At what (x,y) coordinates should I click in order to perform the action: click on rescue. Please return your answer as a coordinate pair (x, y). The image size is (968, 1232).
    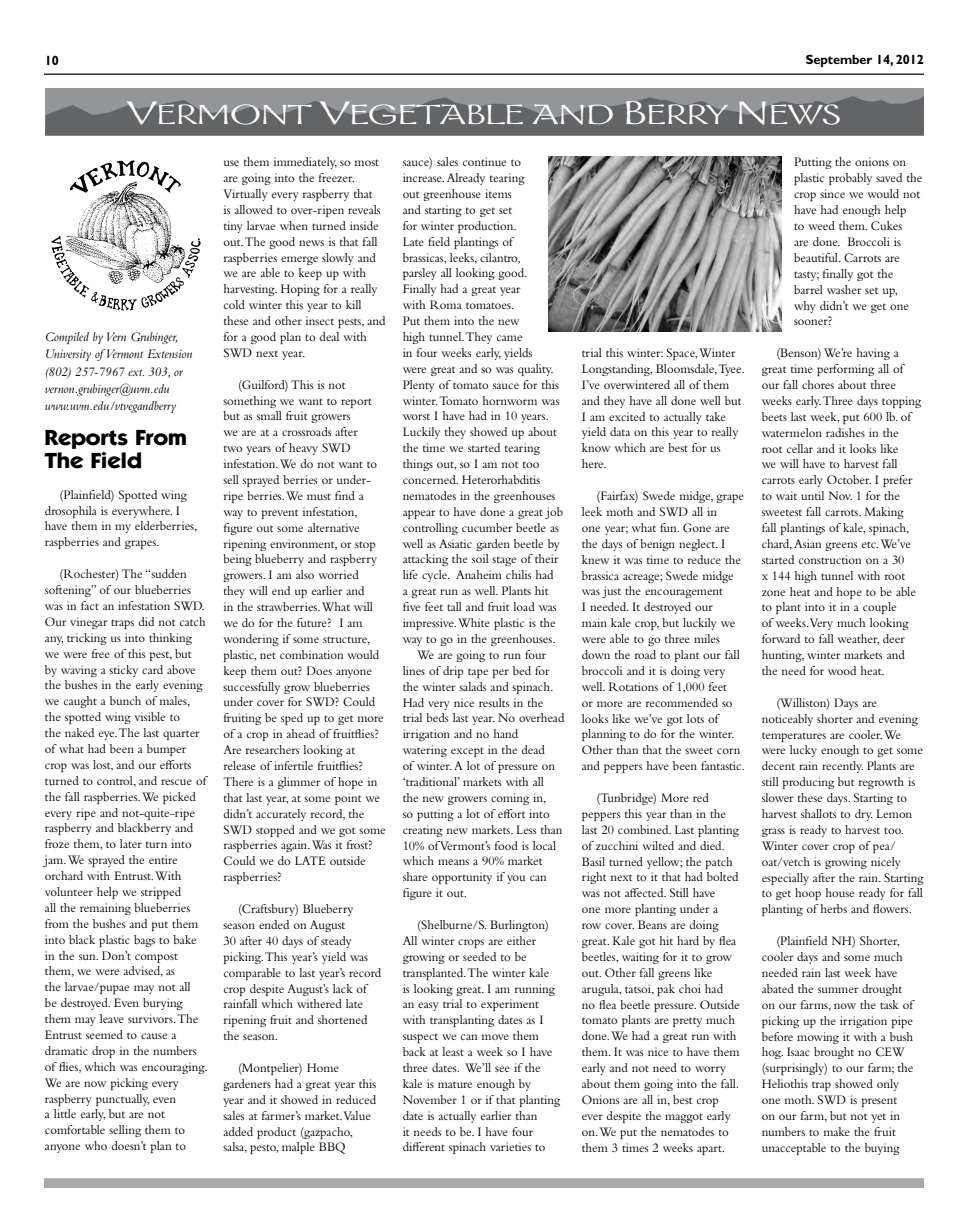
    Looking at the image, I should click on (176, 782).
